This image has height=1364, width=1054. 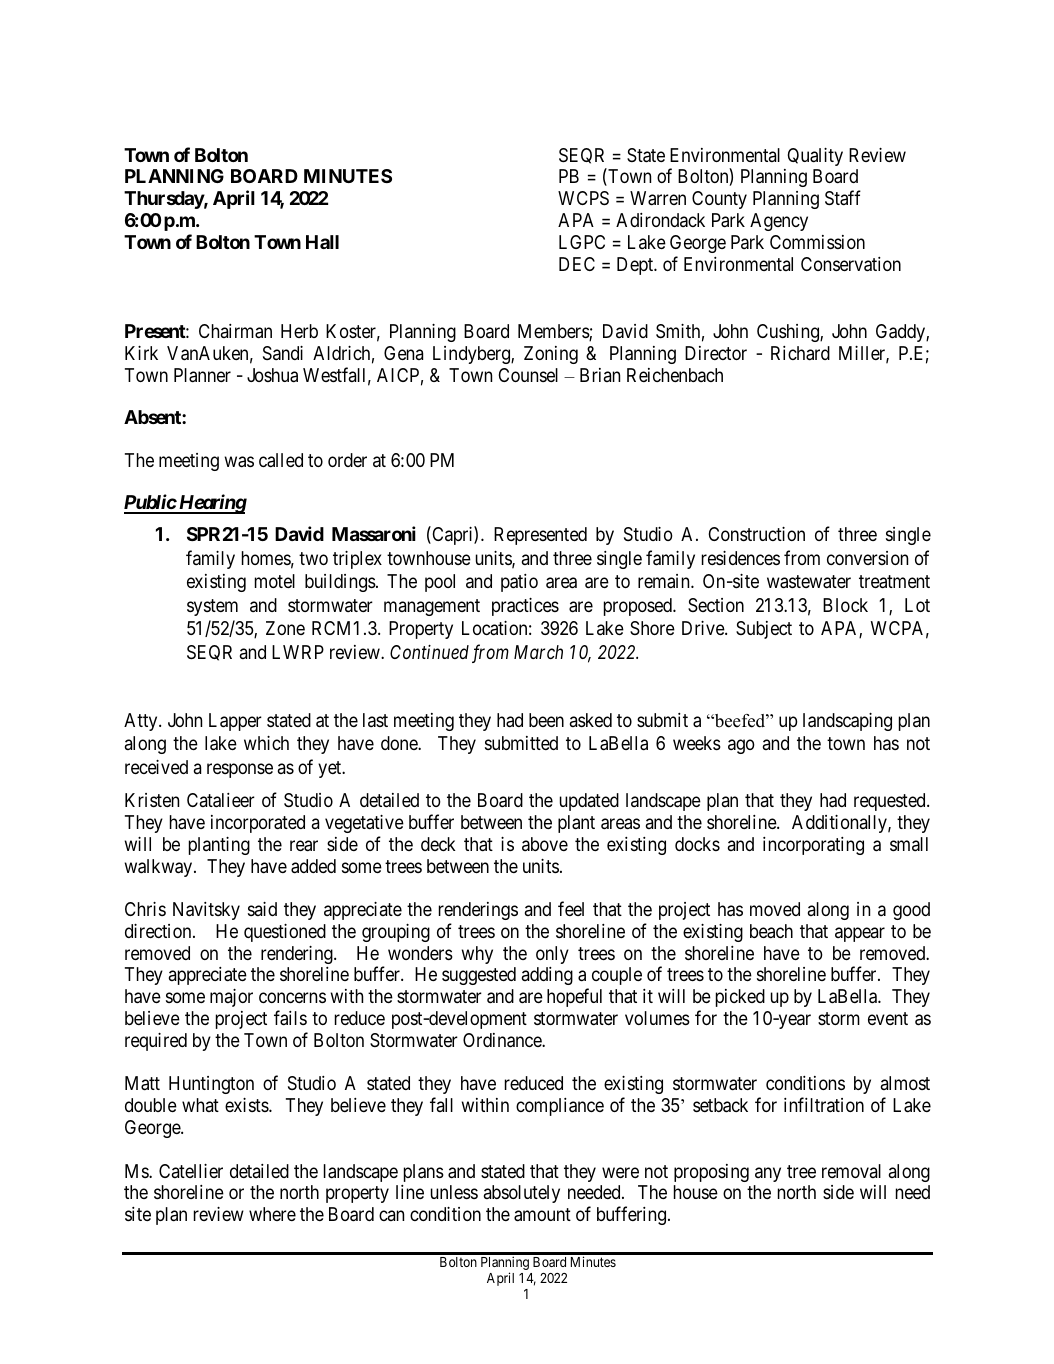 What do you see at coordinates (538, 652) in the image?
I see `March` at bounding box center [538, 652].
